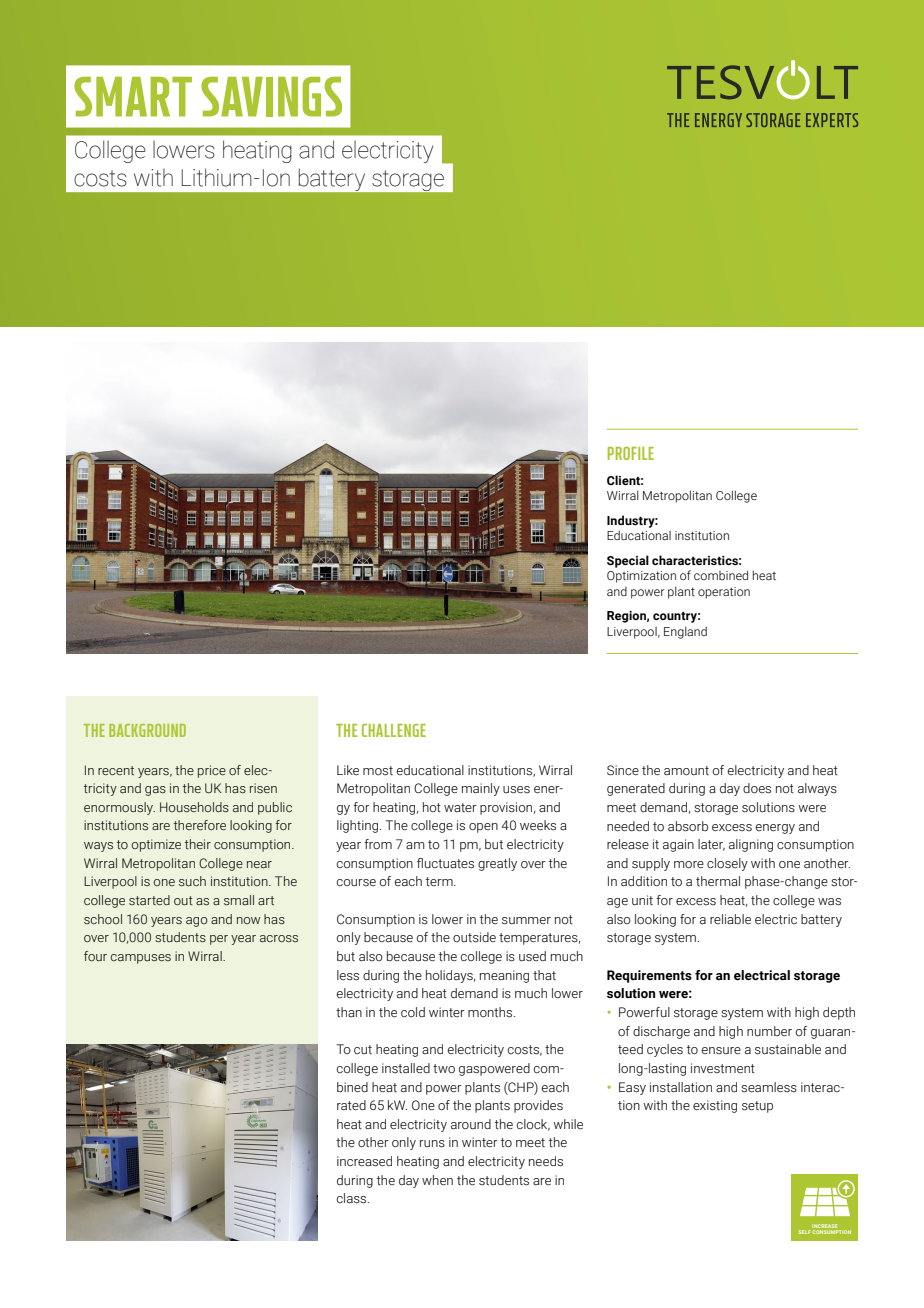  I want to click on PROFILE, so click(631, 453).
